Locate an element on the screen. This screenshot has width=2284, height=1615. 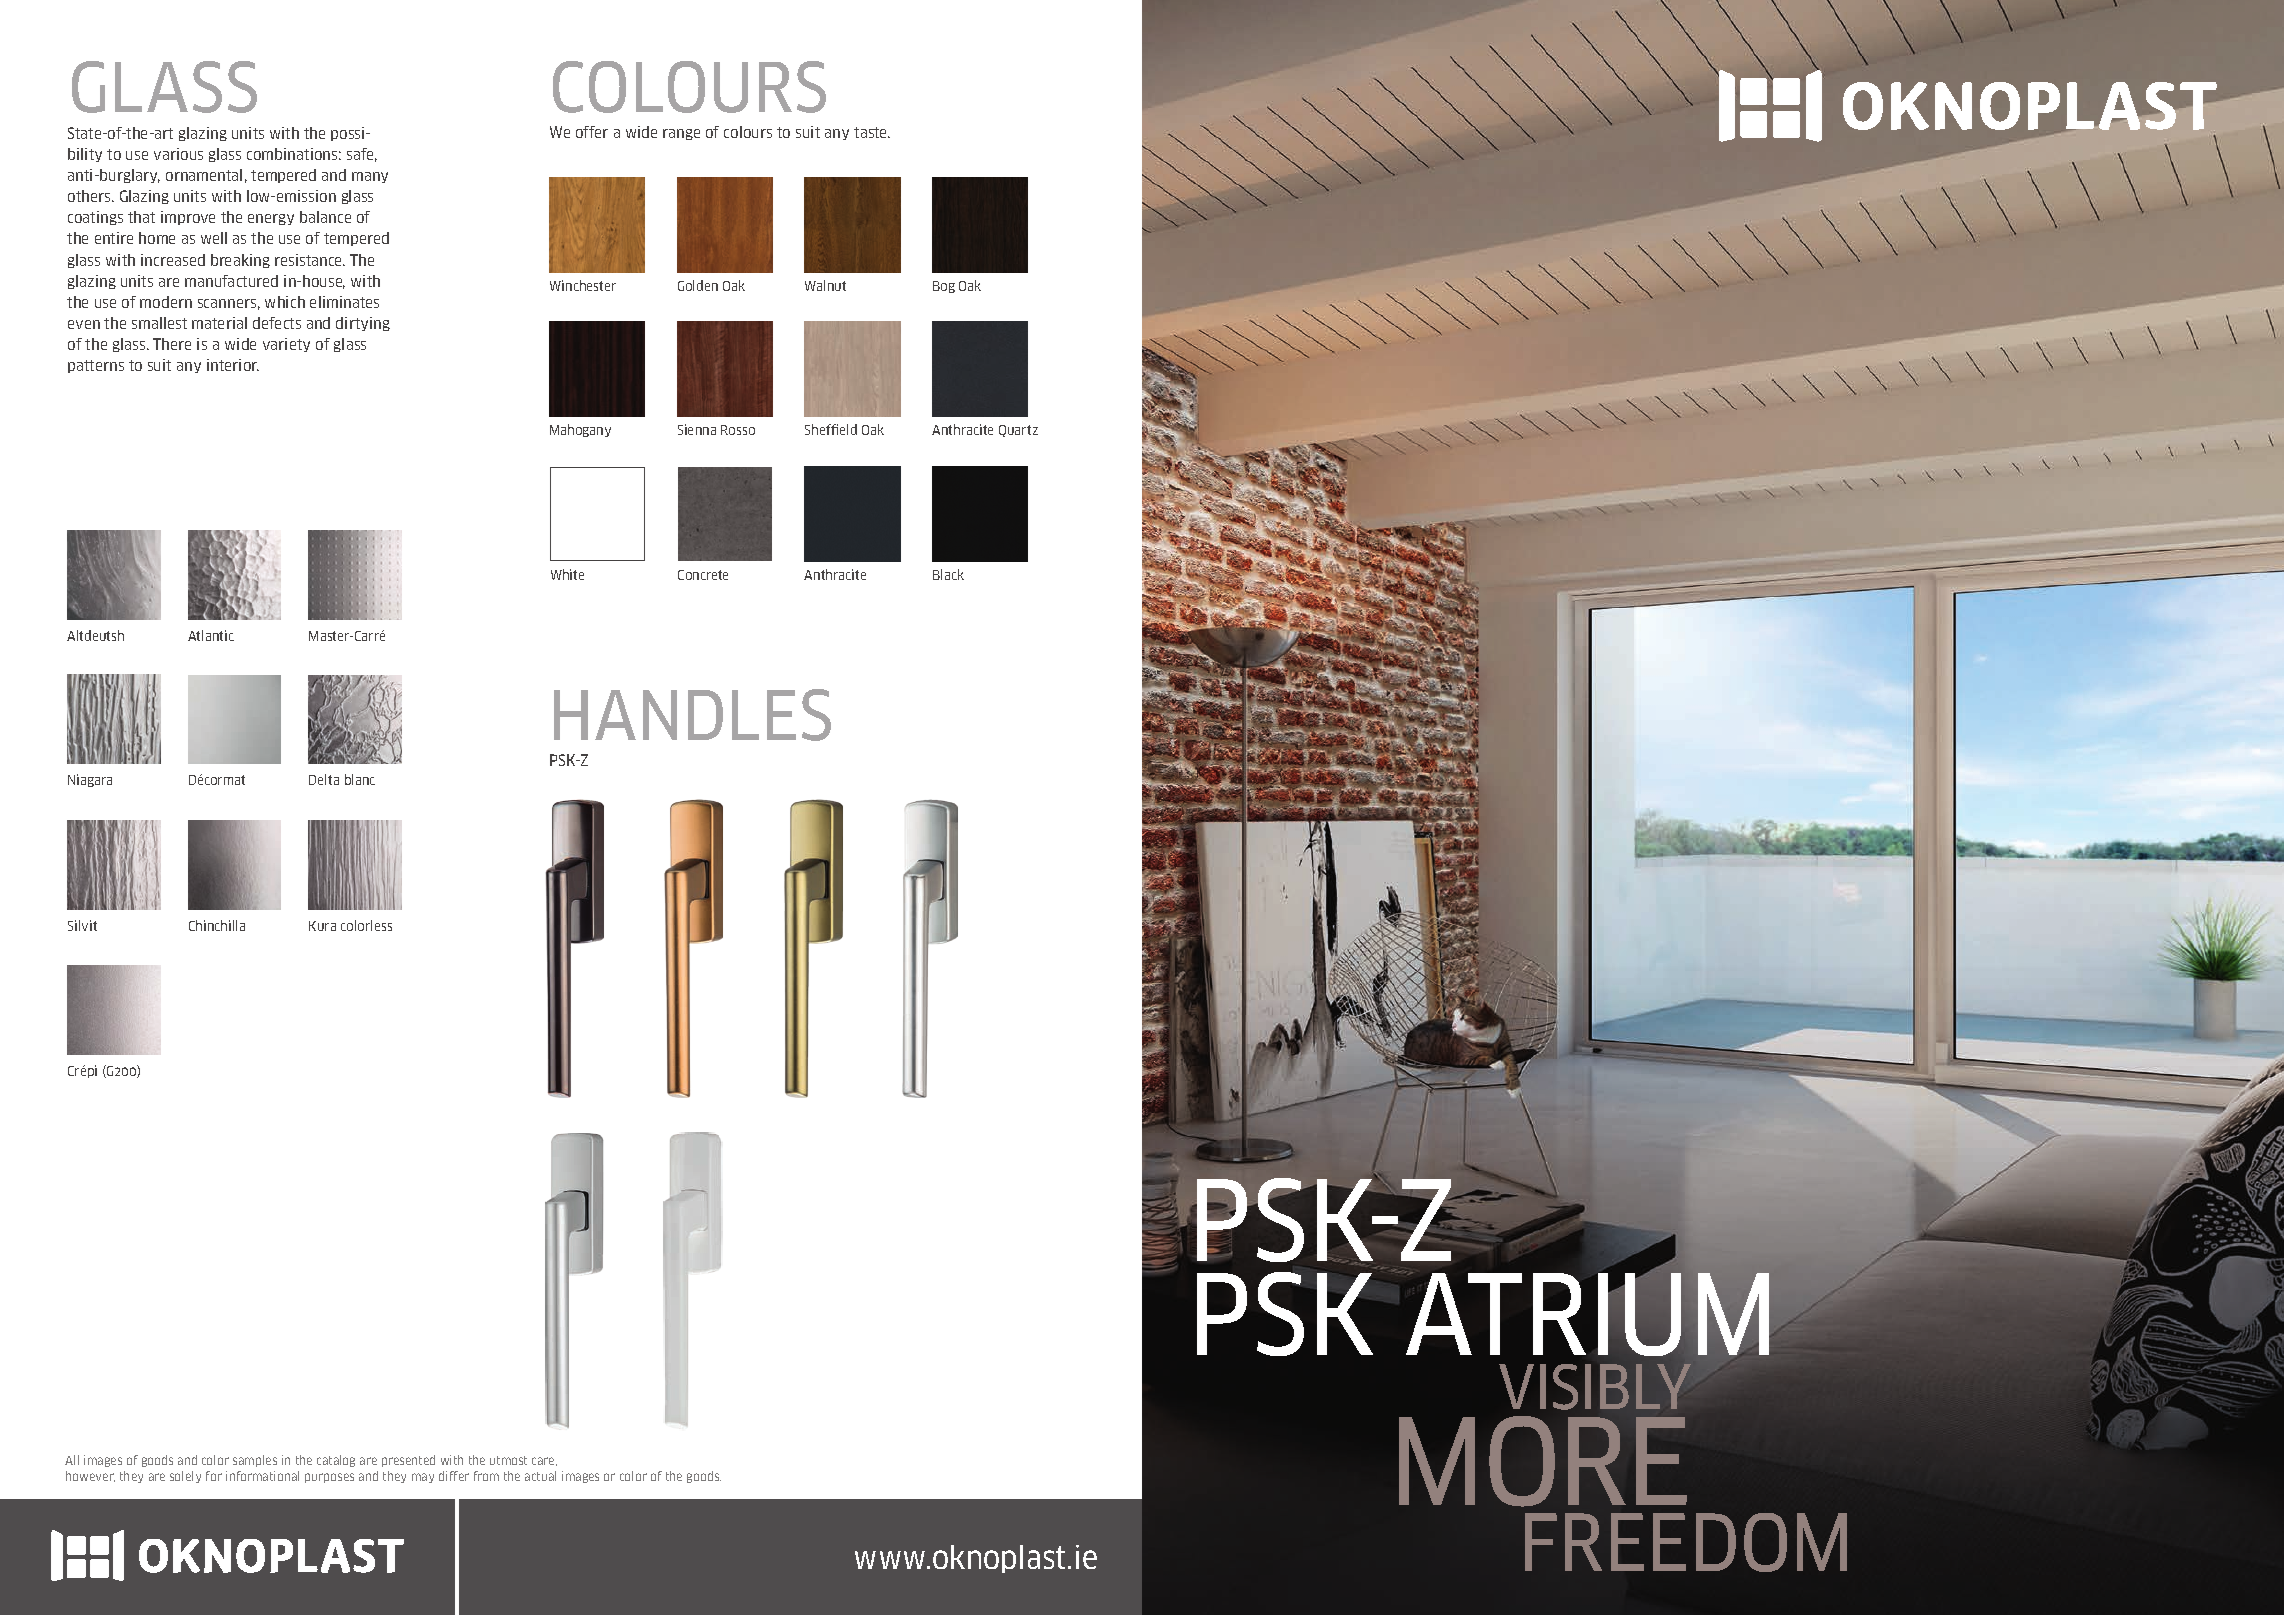
Delta is located at coordinates (324, 779).
